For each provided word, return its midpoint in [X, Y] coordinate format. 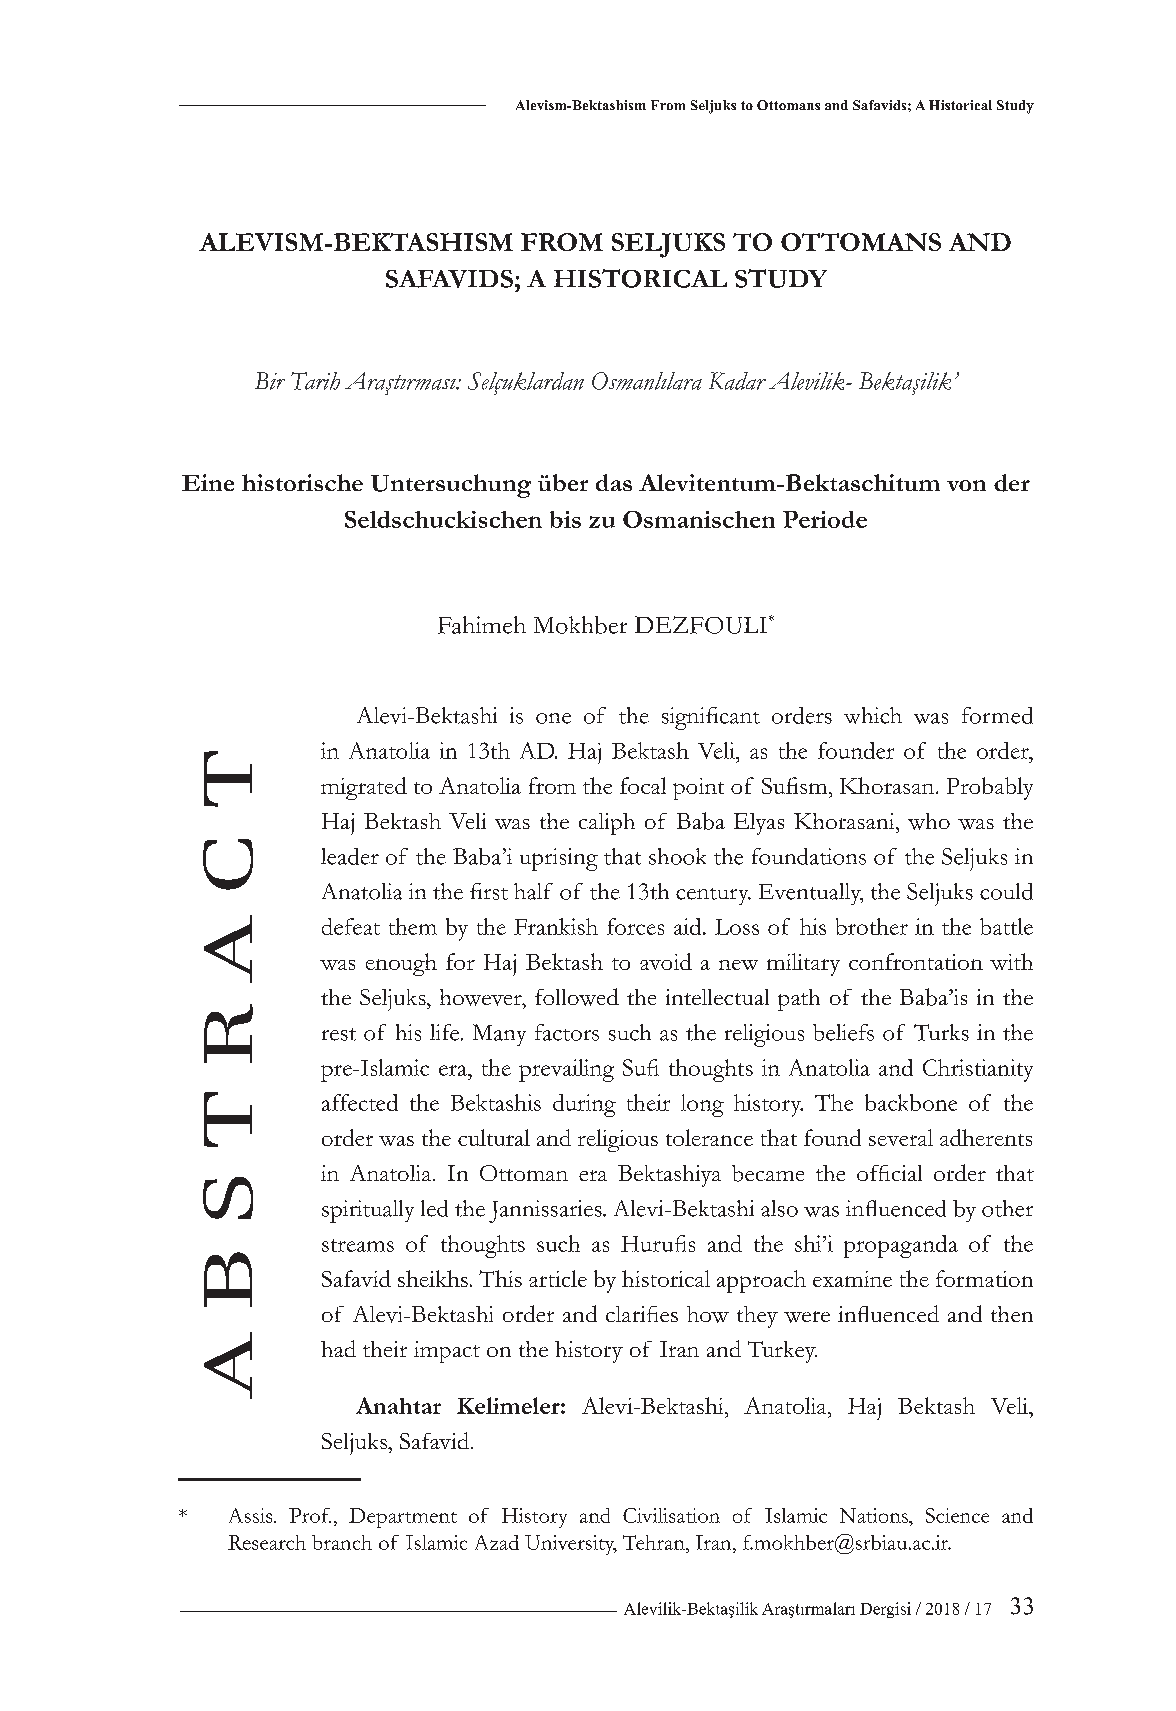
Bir [270, 381]
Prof [310, 1515]
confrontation [916, 961]
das [614, 482]
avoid [666, 961]
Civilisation [671, 1515]
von [966, 485]
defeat [351, 926]
